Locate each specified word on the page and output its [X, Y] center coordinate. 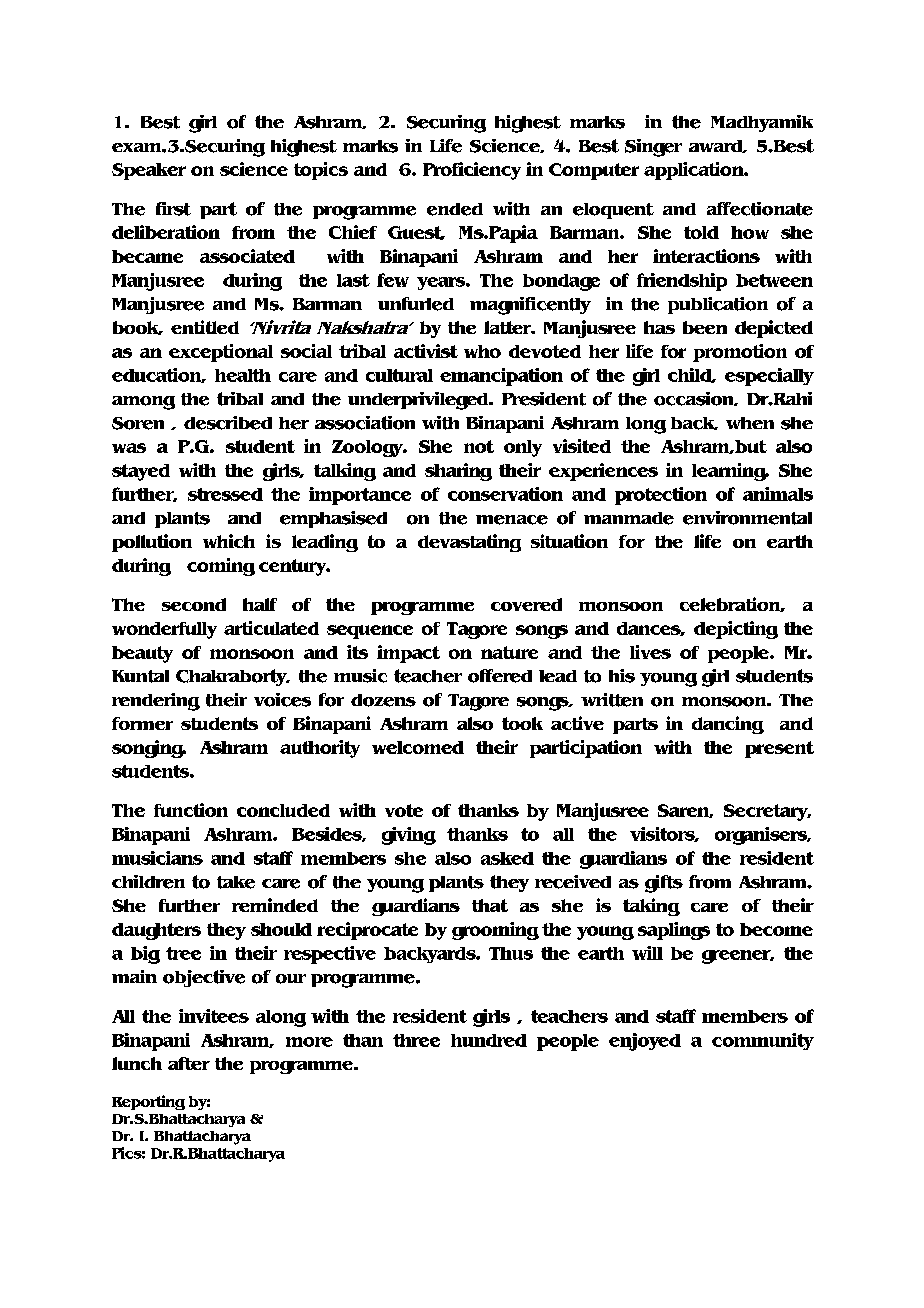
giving [409, 836]
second [194, 604]
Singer [653, 148]
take [236, 882]
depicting [736, 630]
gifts [664, 884]
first [173, 209]
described [228, 423]
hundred [489, 1040]
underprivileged [419, 401]
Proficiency [472, 171]
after [189, 1063]
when [750, 423]
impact [408, 654]
